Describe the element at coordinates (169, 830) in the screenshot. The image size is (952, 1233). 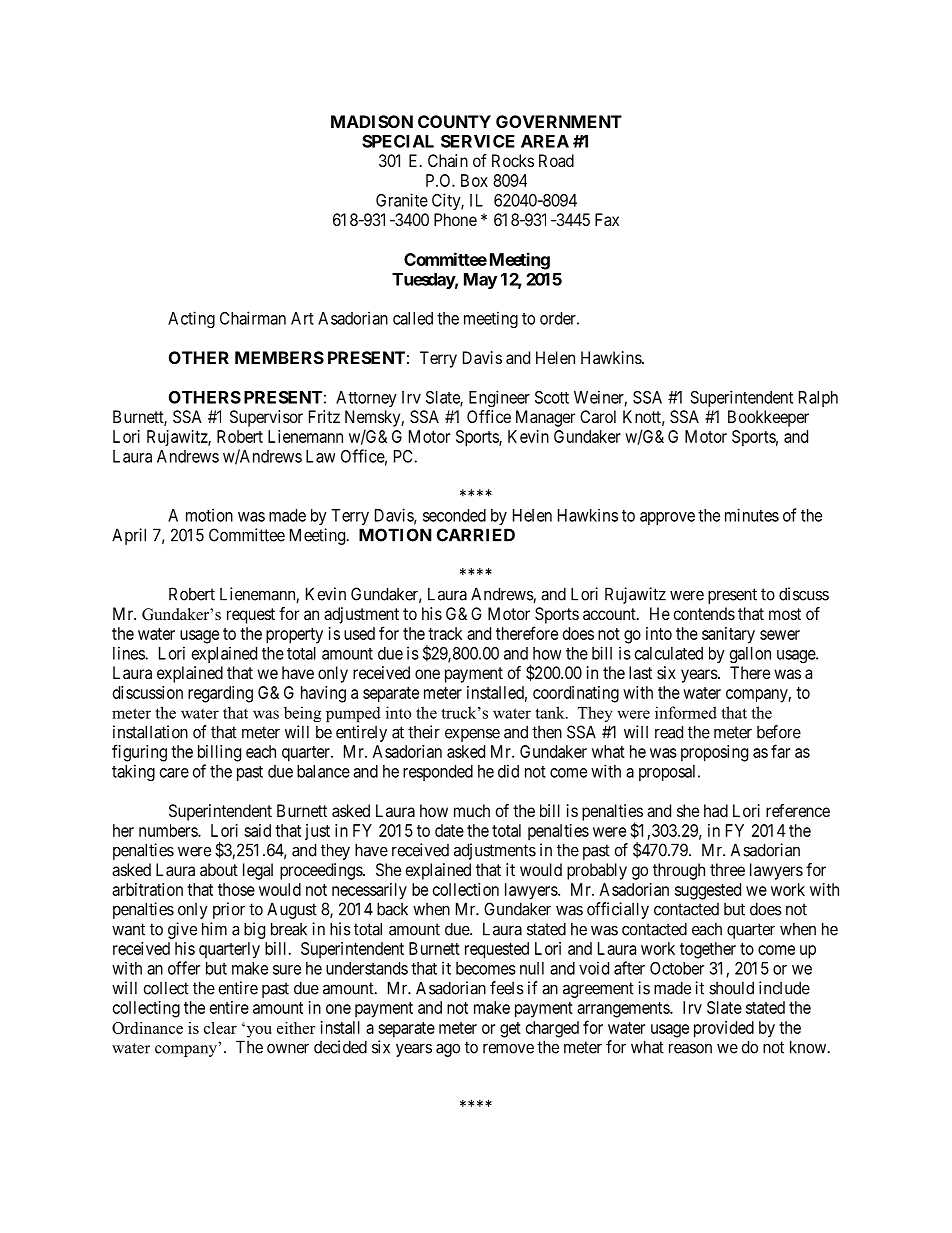
I see `numbers` at that location.
